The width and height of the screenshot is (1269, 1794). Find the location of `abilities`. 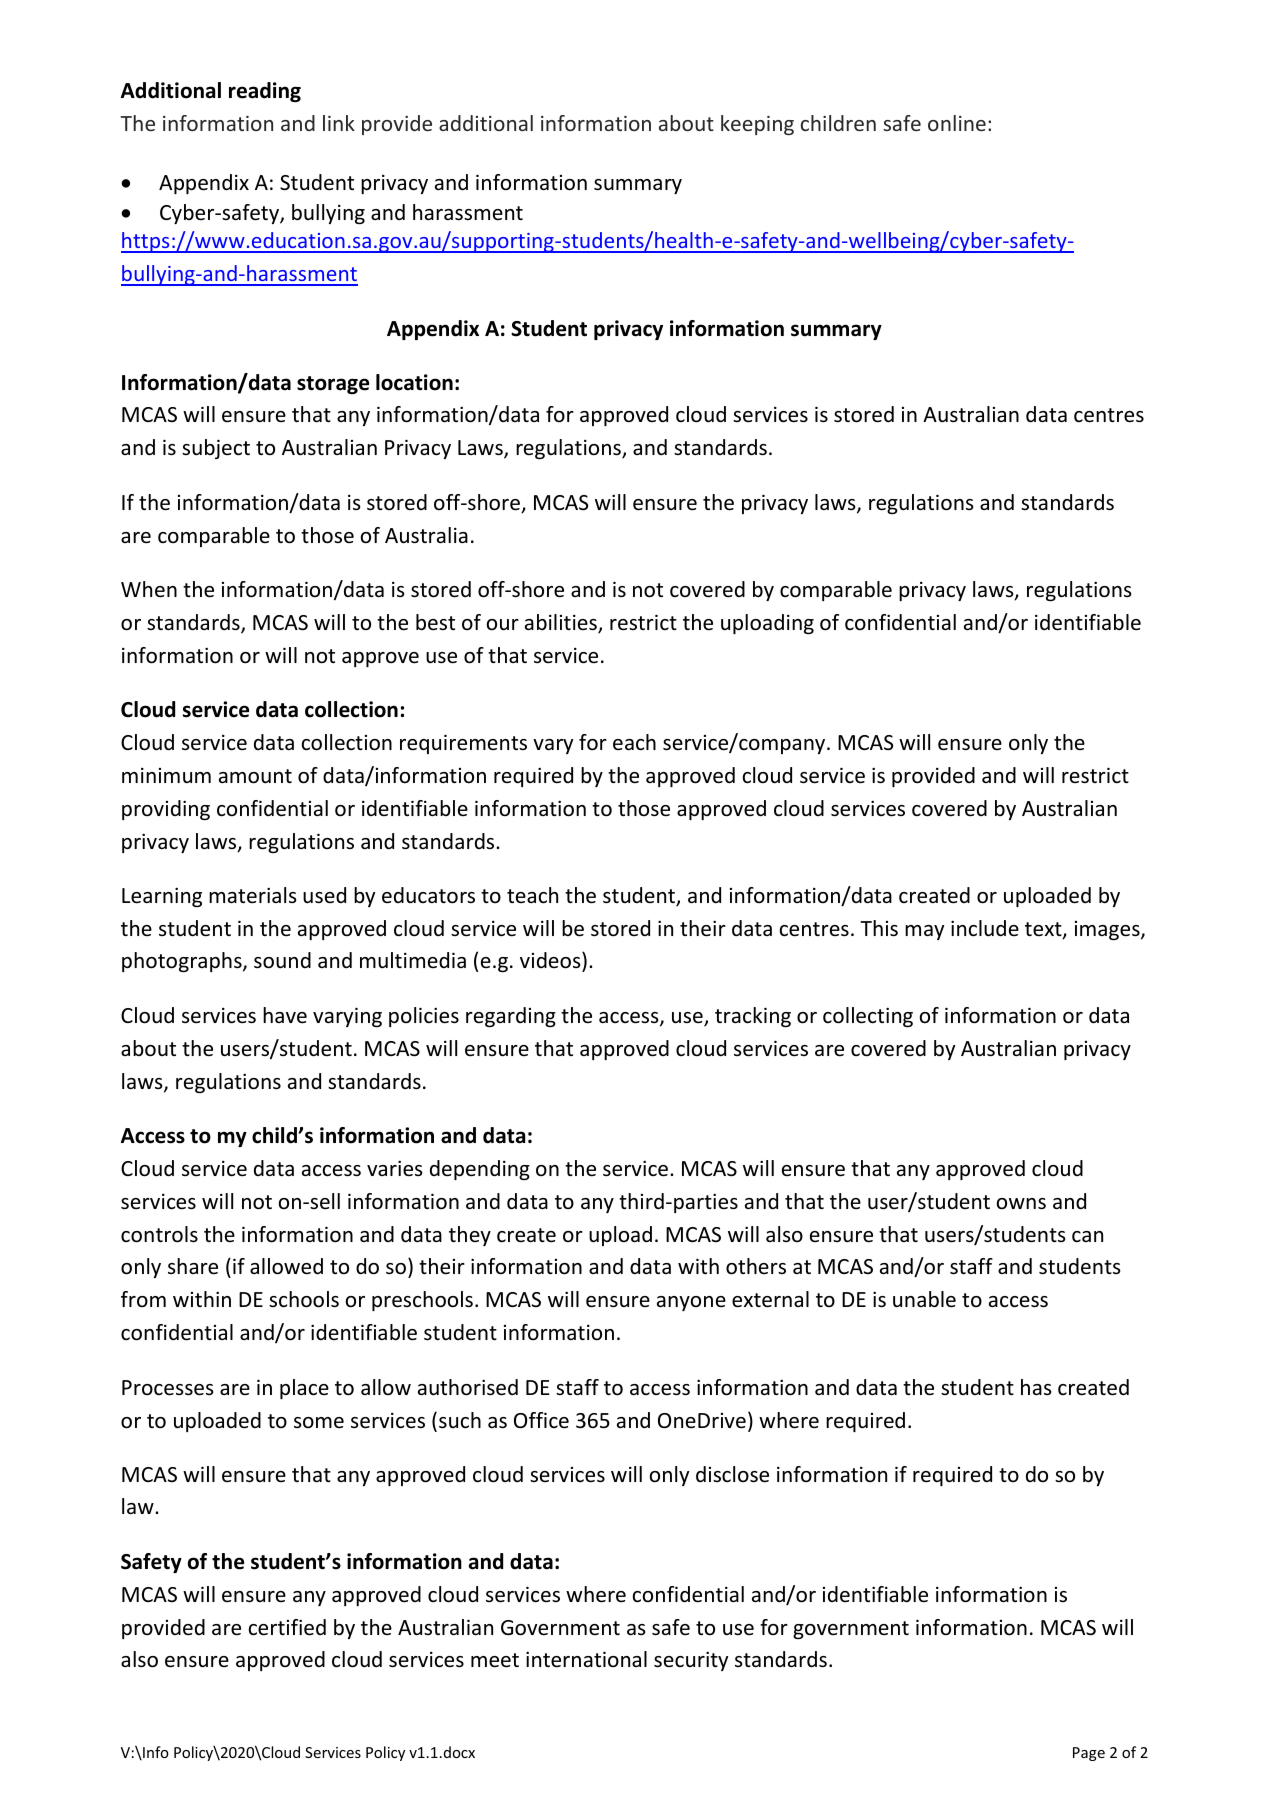

abilities is located at coordinates (562, 623).
